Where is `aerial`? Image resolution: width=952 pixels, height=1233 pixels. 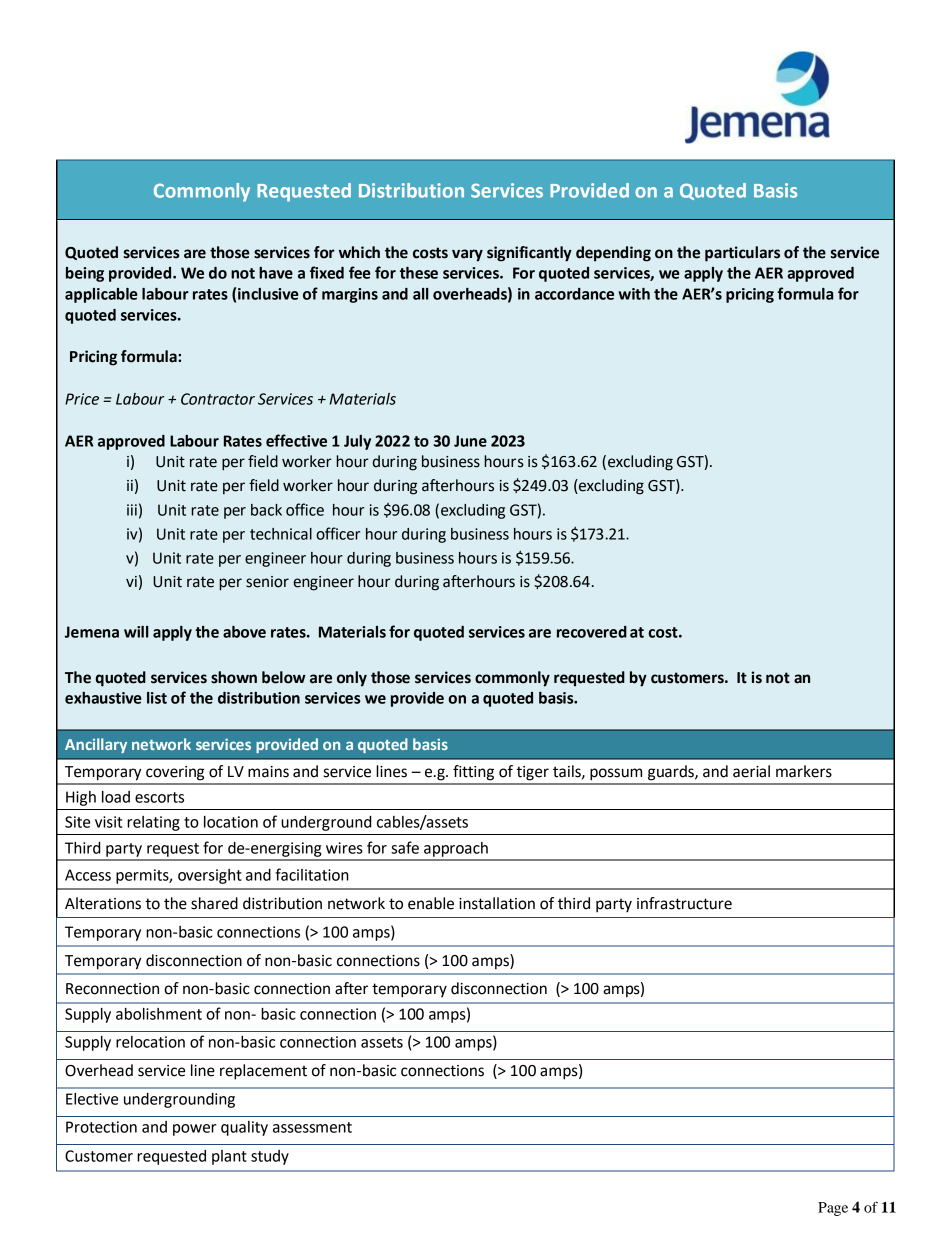
aerial is located at coordinates (751, 771).
